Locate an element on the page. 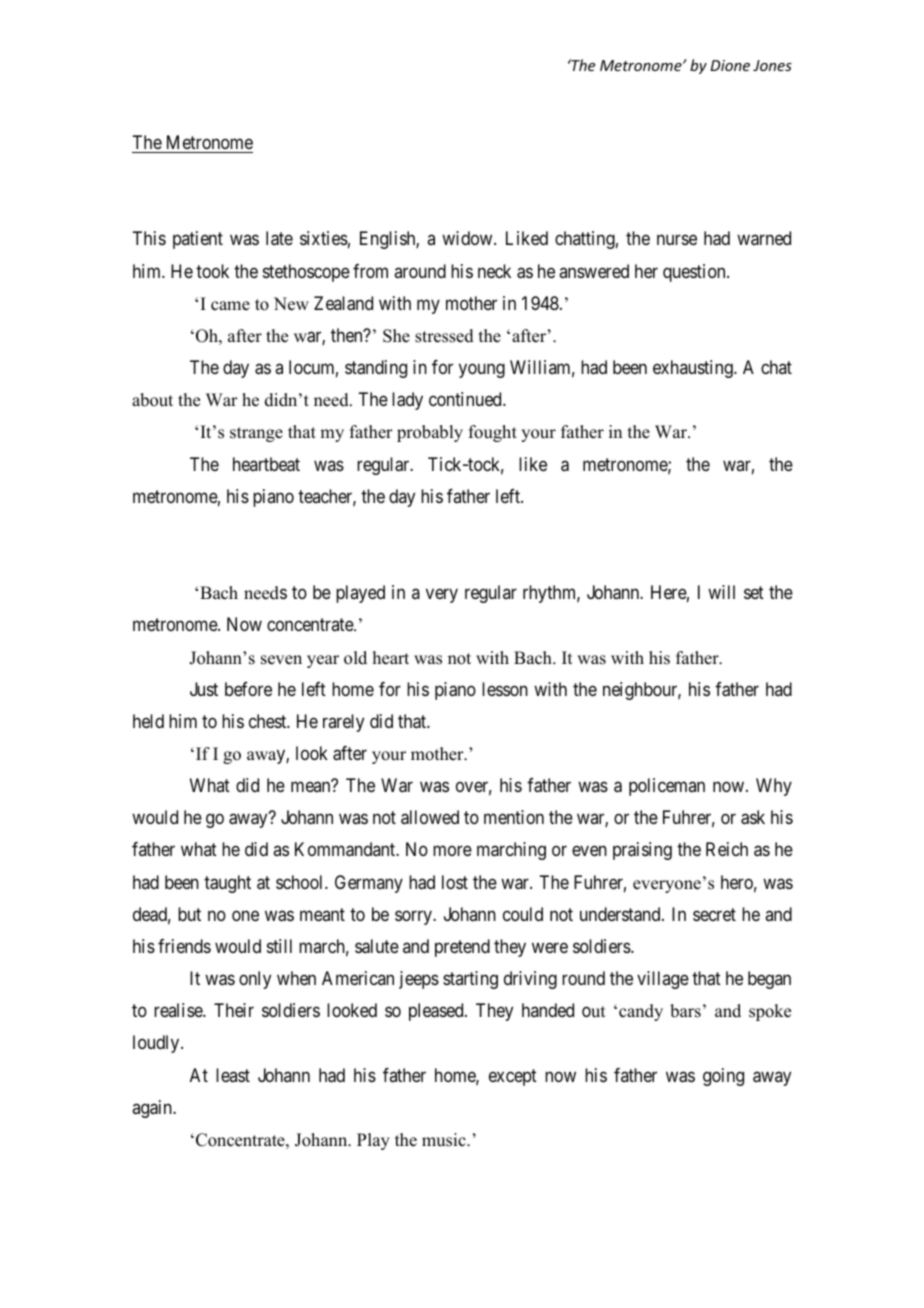  least is located at coordinates (233, 1075).
